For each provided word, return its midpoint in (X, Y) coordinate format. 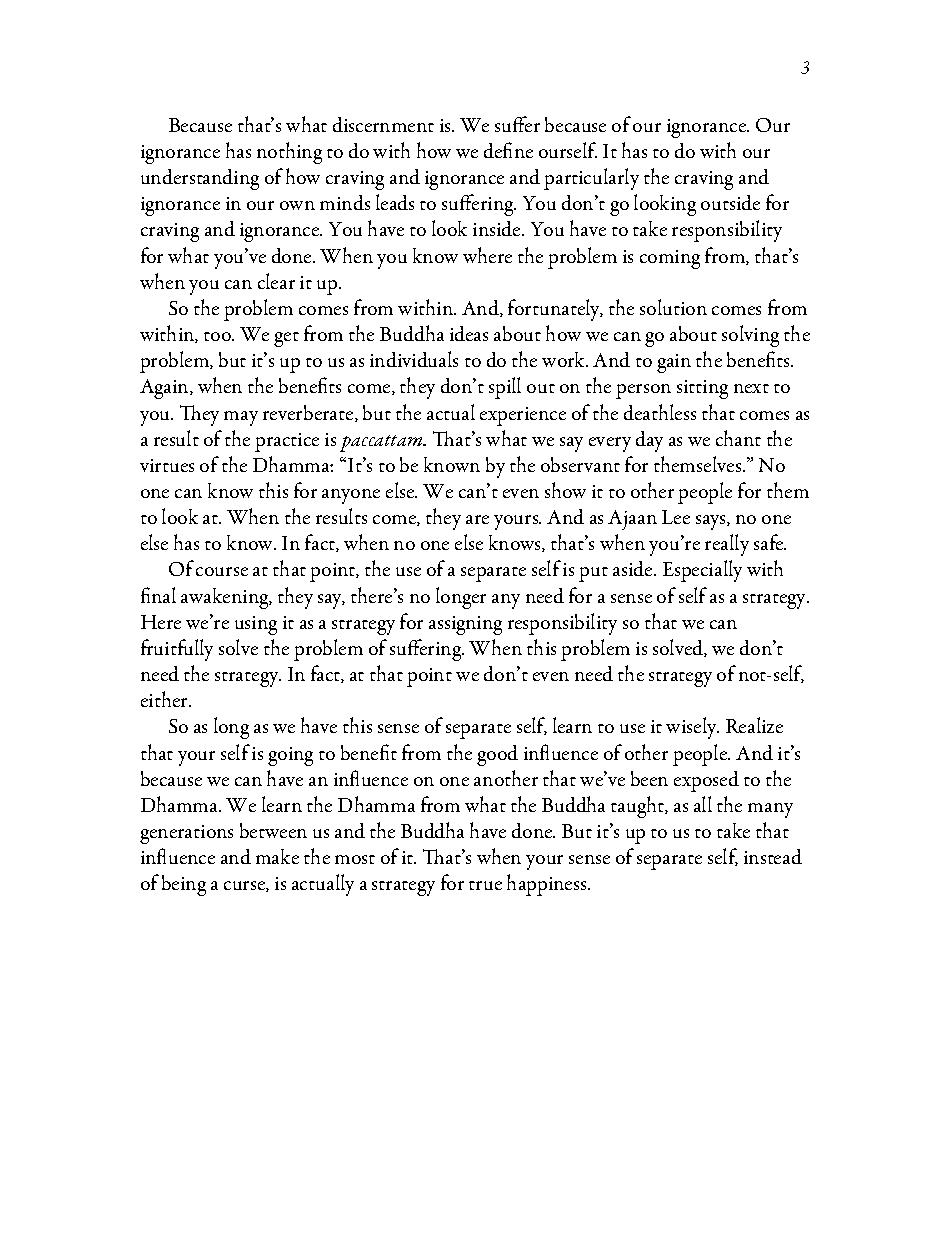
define (508, 150)
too (218, 336)
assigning (465, 625)
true (485, 885)
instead (773, 856)
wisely (692, 728)
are (477, 519)
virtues (167, 465)
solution (673, 307)
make (277, 856)
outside (730, 202)
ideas (469, 333)
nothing (289, 153)
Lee (676, 517)
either (166, 699)
